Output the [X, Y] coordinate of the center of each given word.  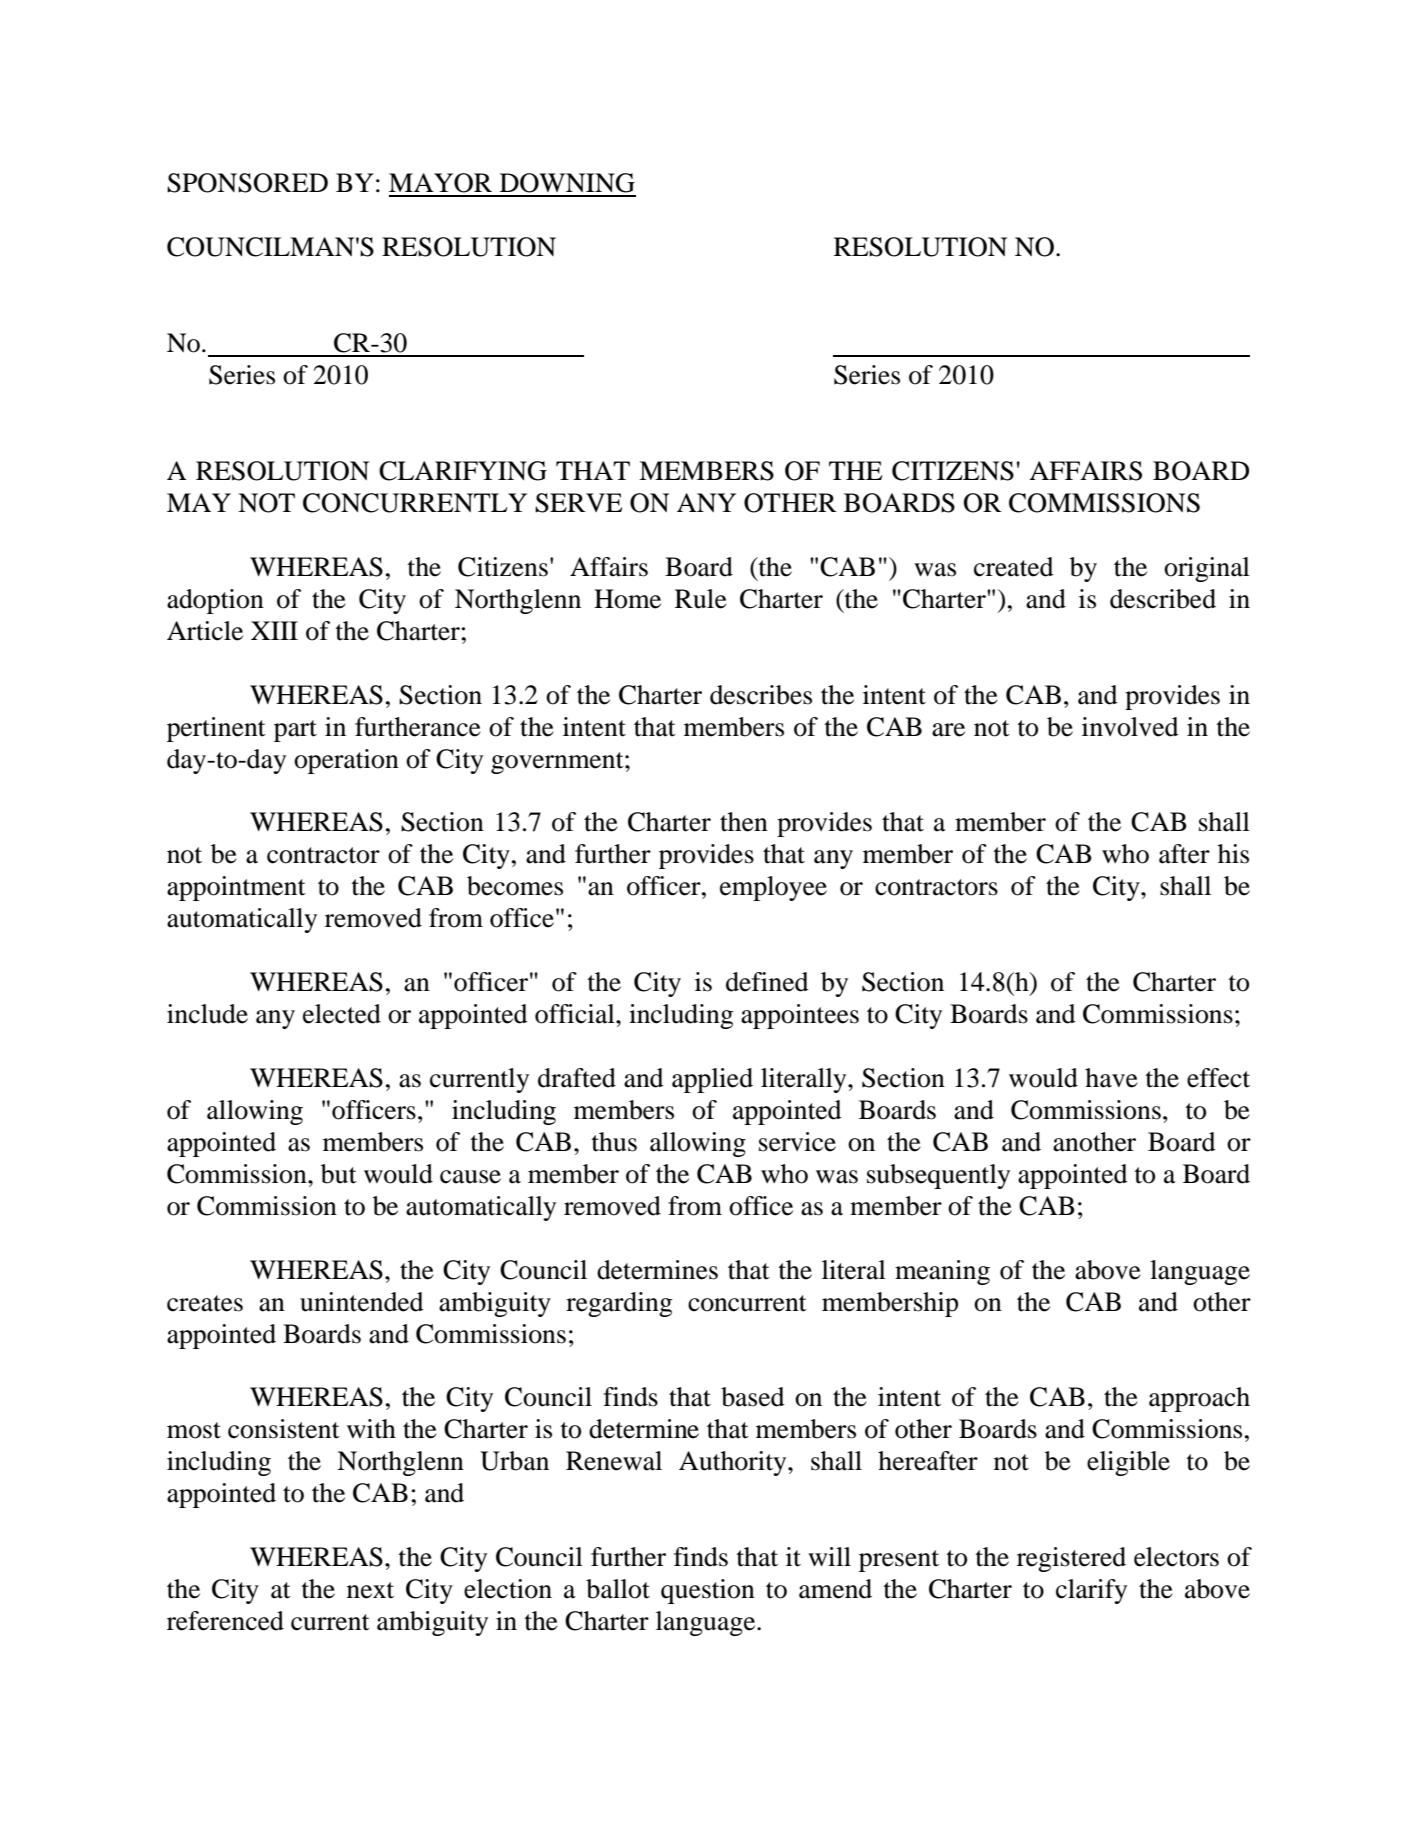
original [1207, 569]
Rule [701, 599]
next [370, 1590]
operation [346, 761]
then [744, 822]
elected [342, 1014]
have [1111, 1078]
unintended [362, 1302]
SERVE [578, 503]
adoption [215, 601]
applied [712, 1080]
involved [1130, 727]
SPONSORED [247, 183]
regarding [619, 1304]
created [1014, 567]
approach [1199, 1399]
